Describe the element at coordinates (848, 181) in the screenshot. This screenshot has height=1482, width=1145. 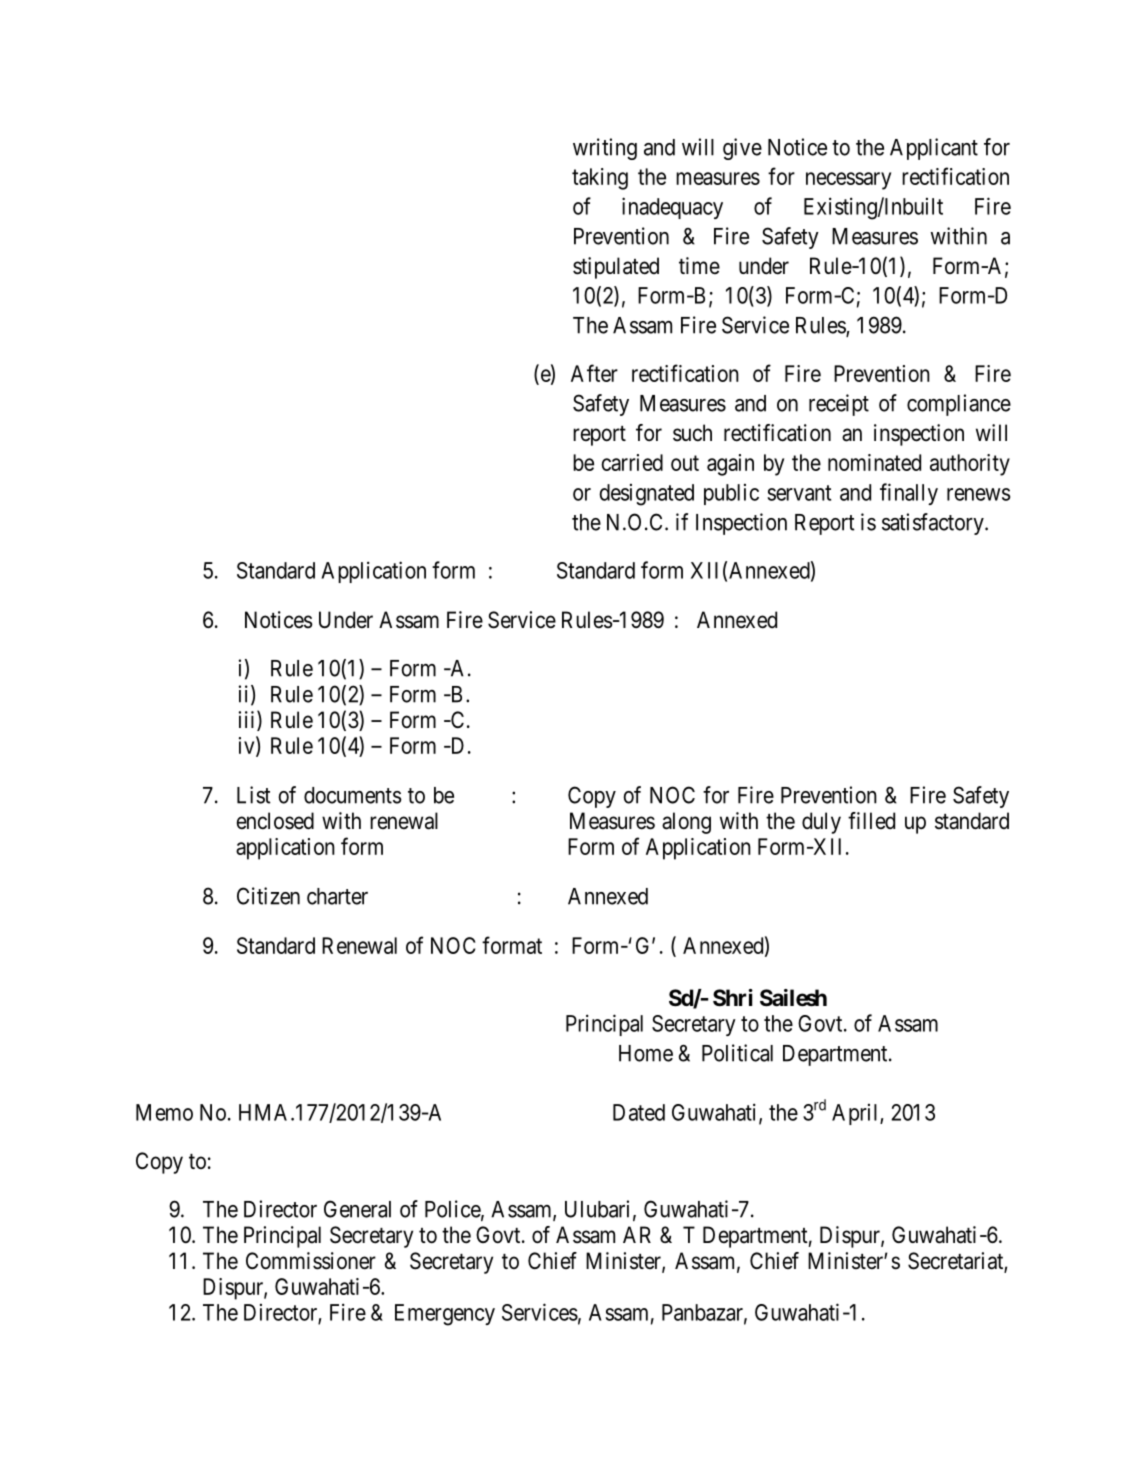
I see `necessary` at that location.
